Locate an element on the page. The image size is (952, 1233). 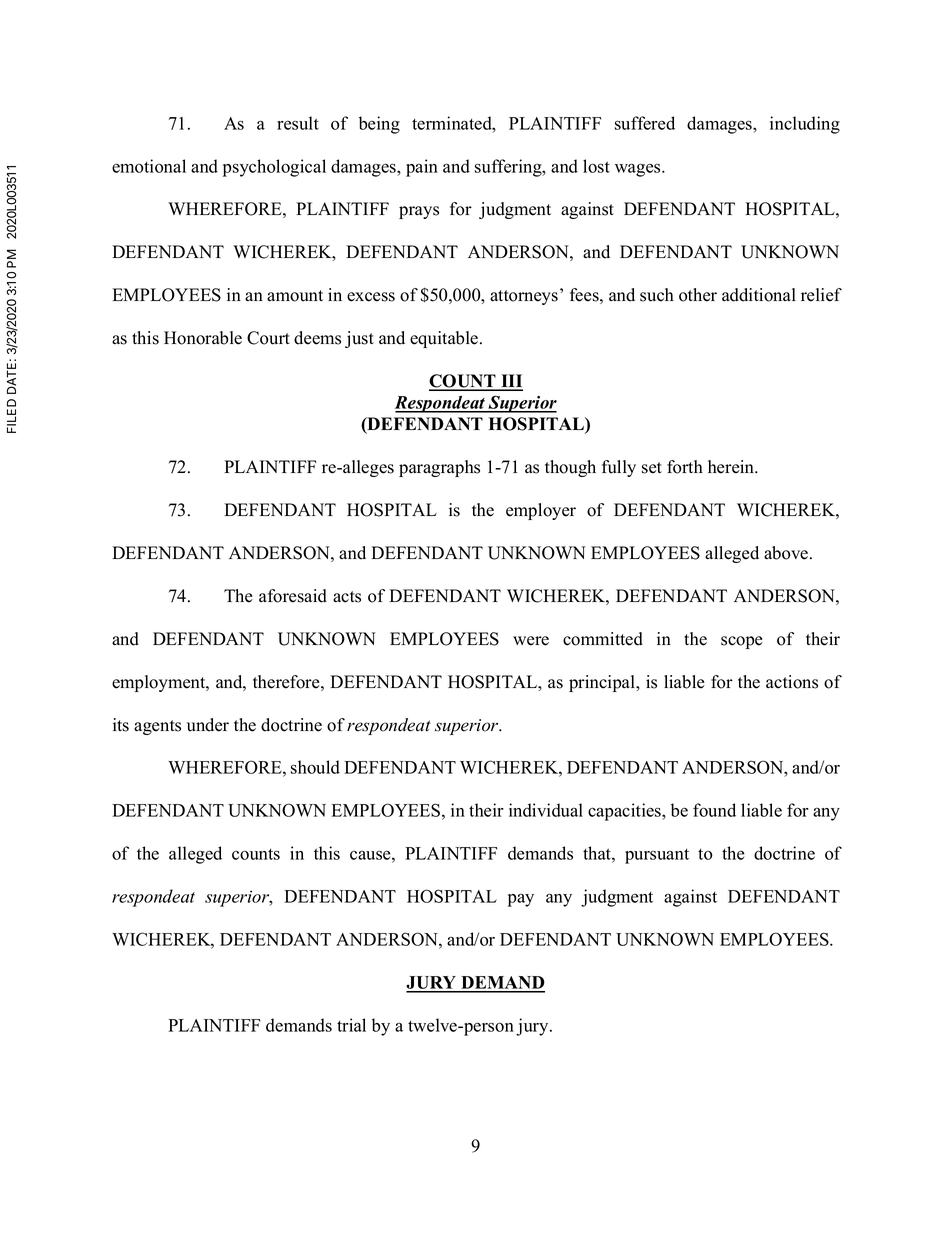
pain is located at coordinates (422, 168).
